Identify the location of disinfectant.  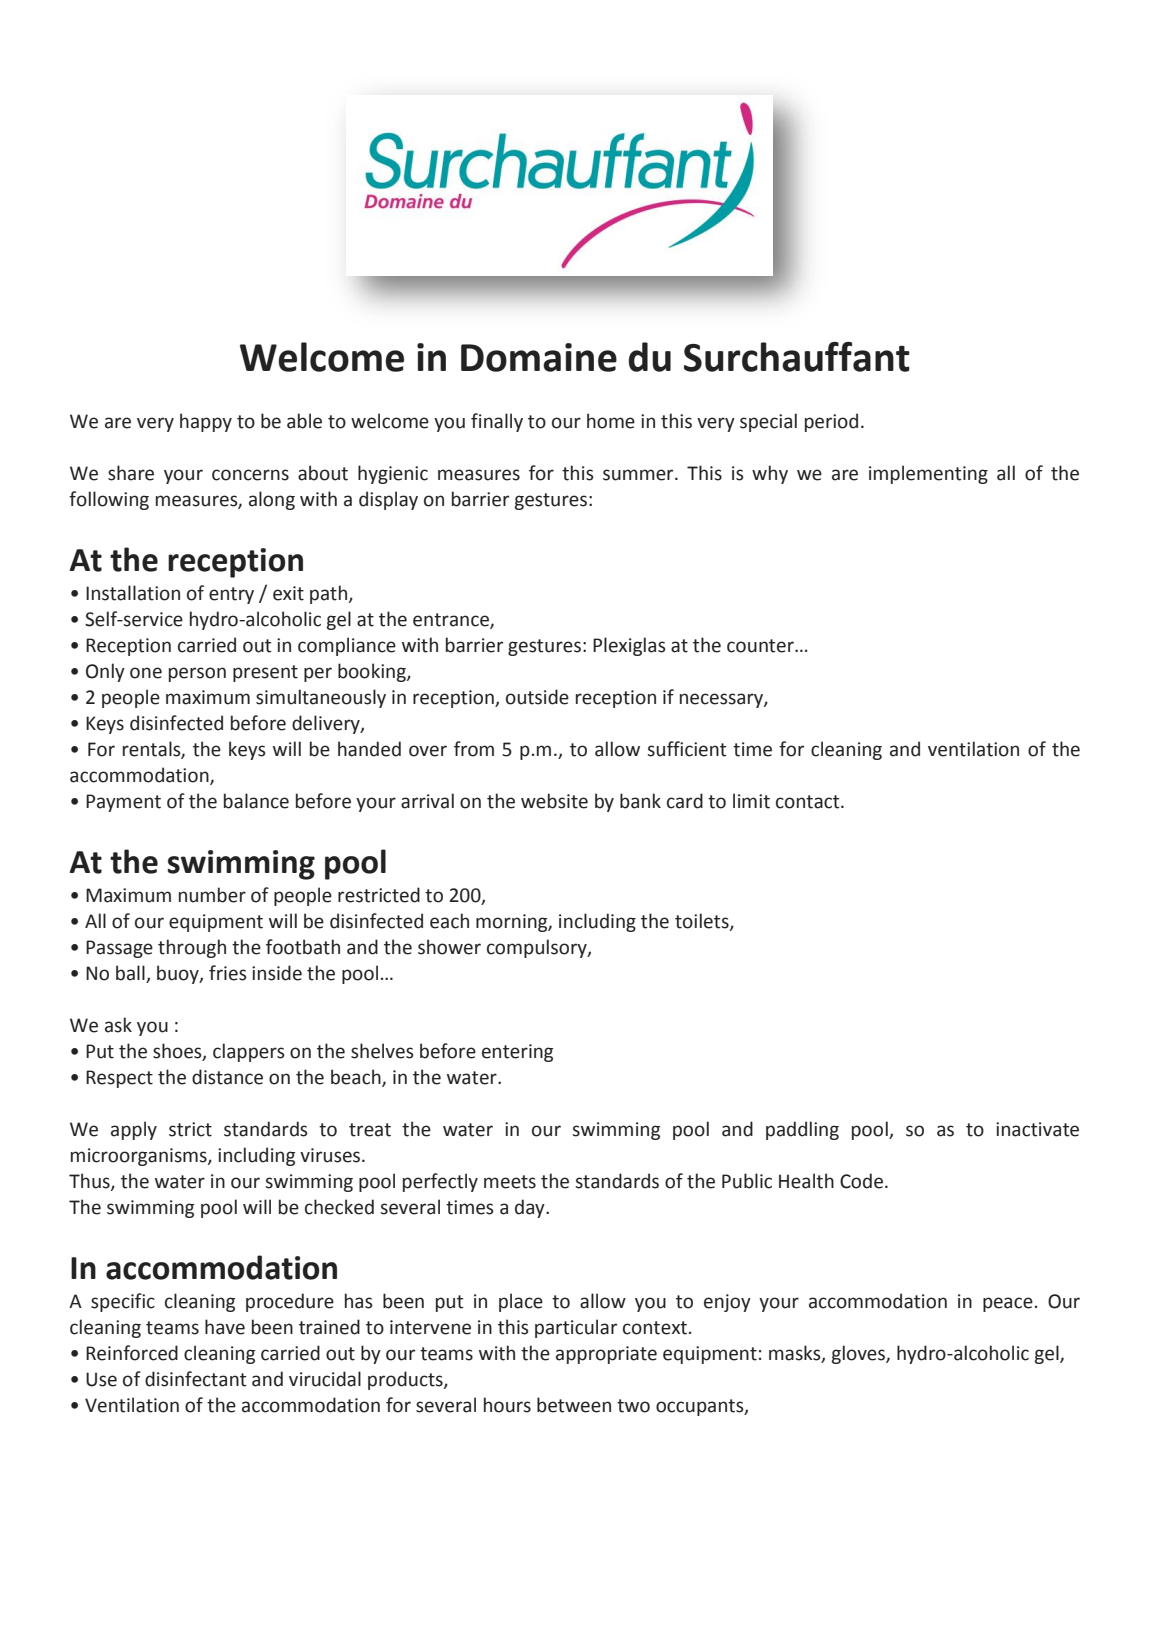
(195, 1379).
